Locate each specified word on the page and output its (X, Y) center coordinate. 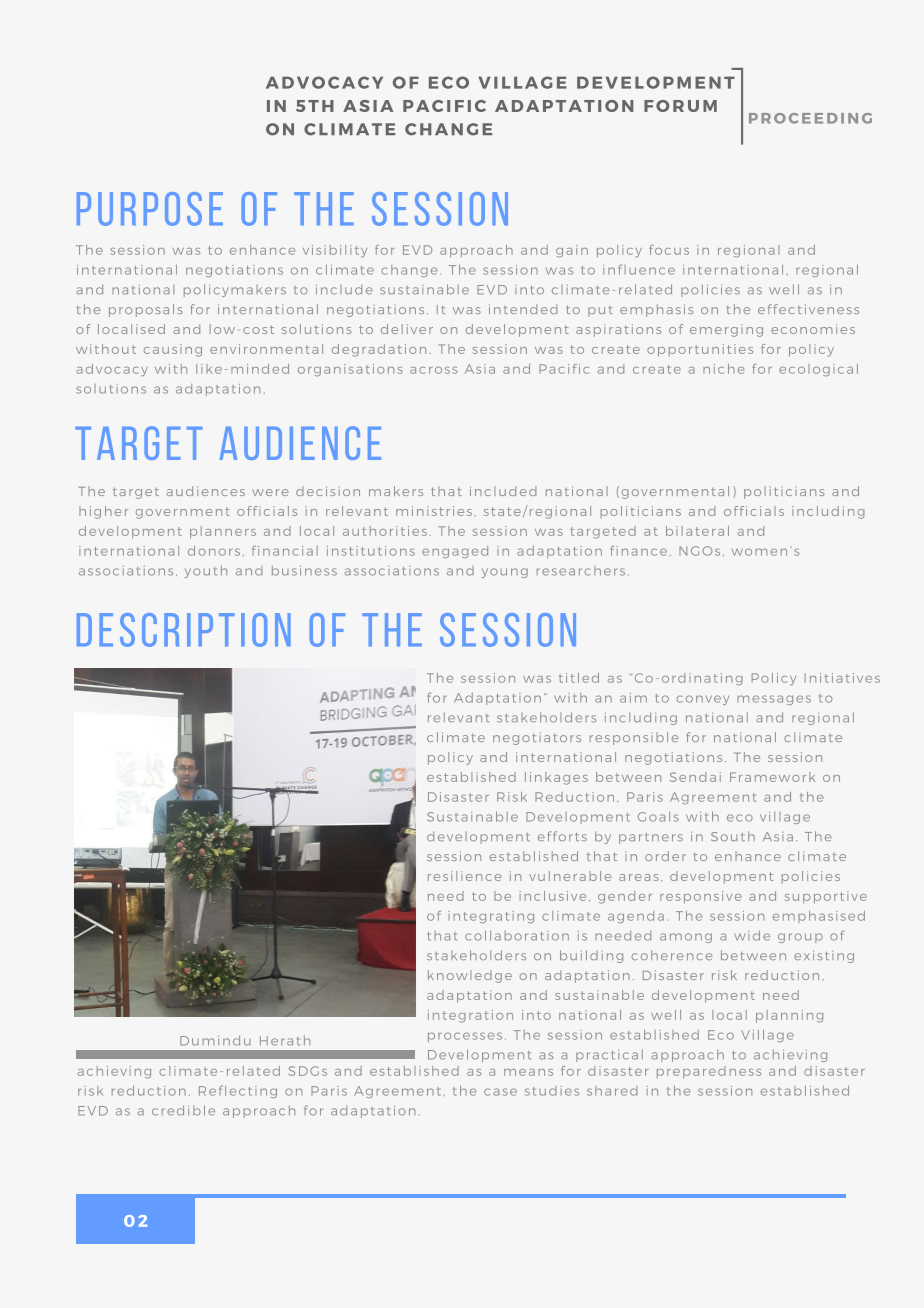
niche (723, 369)
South (733, 836)
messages (774, 700)
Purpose (150, 209)
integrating (491, 917)
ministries (434, 511)
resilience (464, 876)
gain (572, 251)
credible (183, 1110)
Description (184, 630)
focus (669, 250)
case (500, 1092)
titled (579, 678)
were (270, 492)
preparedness (709, 1072)
